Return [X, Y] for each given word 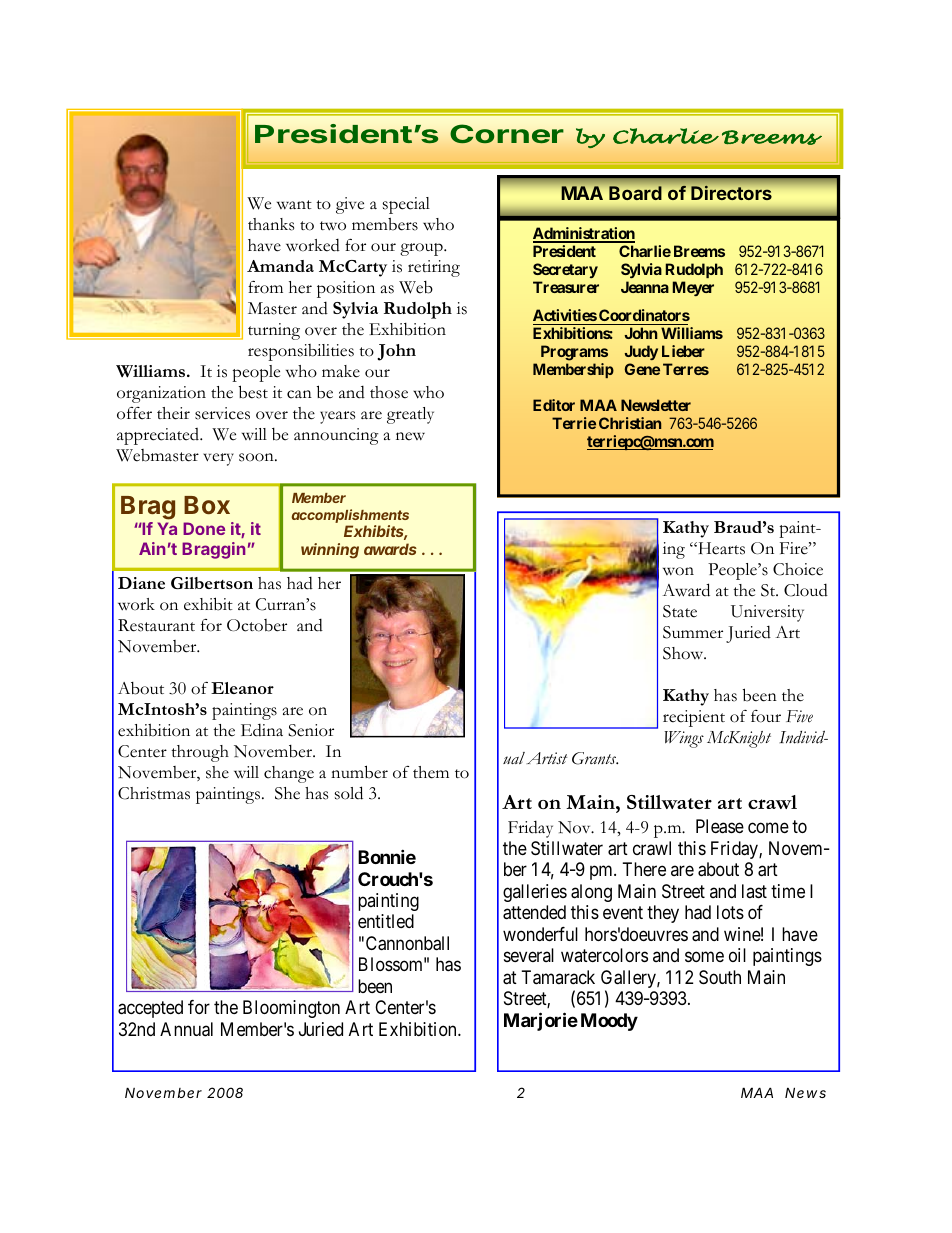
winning [330, 551]
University [767, 613]
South [720, 977]
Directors [731, 193]
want [294, 204]
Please [720, 826]
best [253, 392]
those [389, 392]
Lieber [683, 351]
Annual [186, 1029]
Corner [507, 134]
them [431, 772]
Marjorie [541, 1021]
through [200, 753]
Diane [141, 583]
